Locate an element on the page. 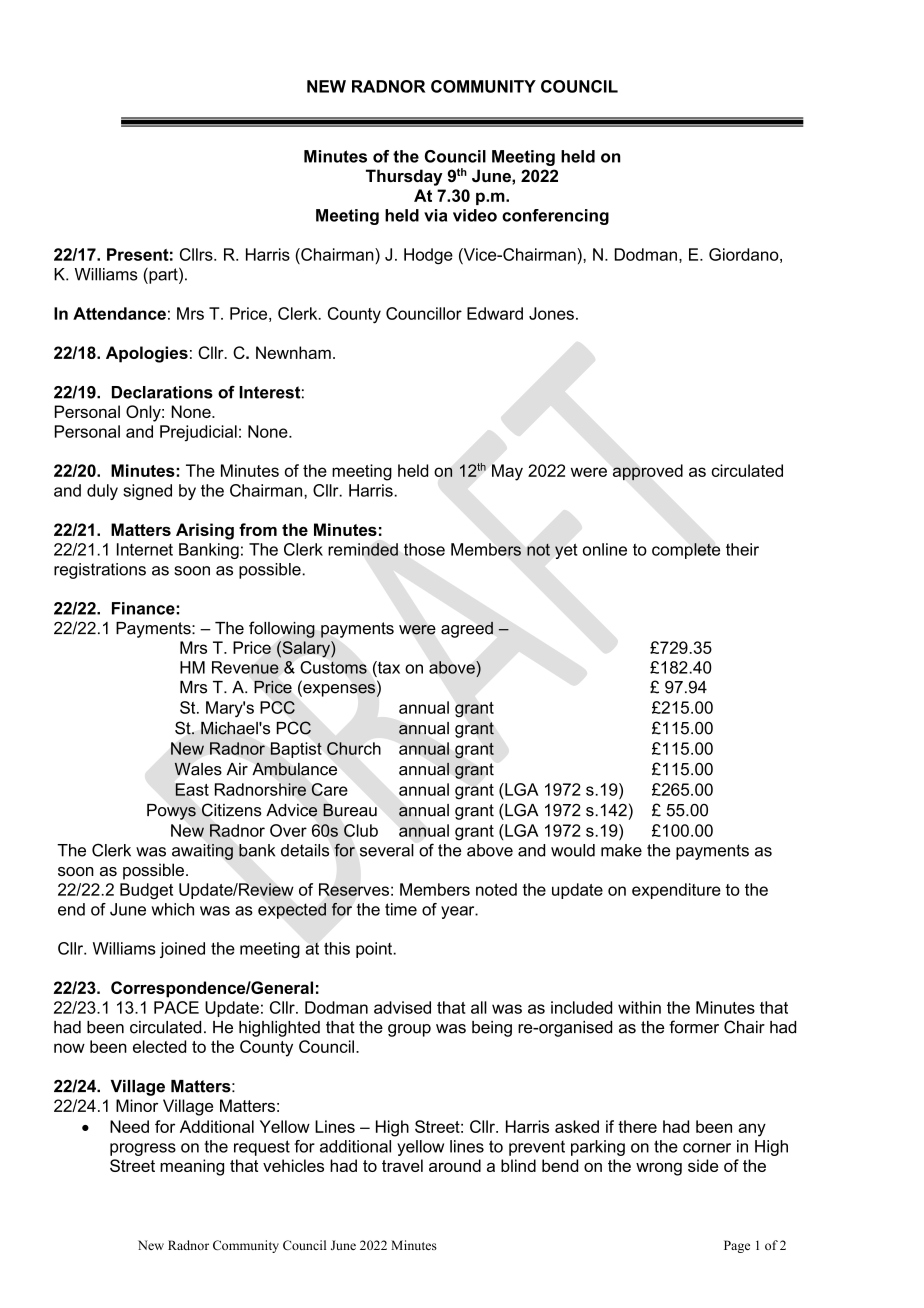 This page has height=1308, width=924. Internet is located at coordinates (145, 549).
